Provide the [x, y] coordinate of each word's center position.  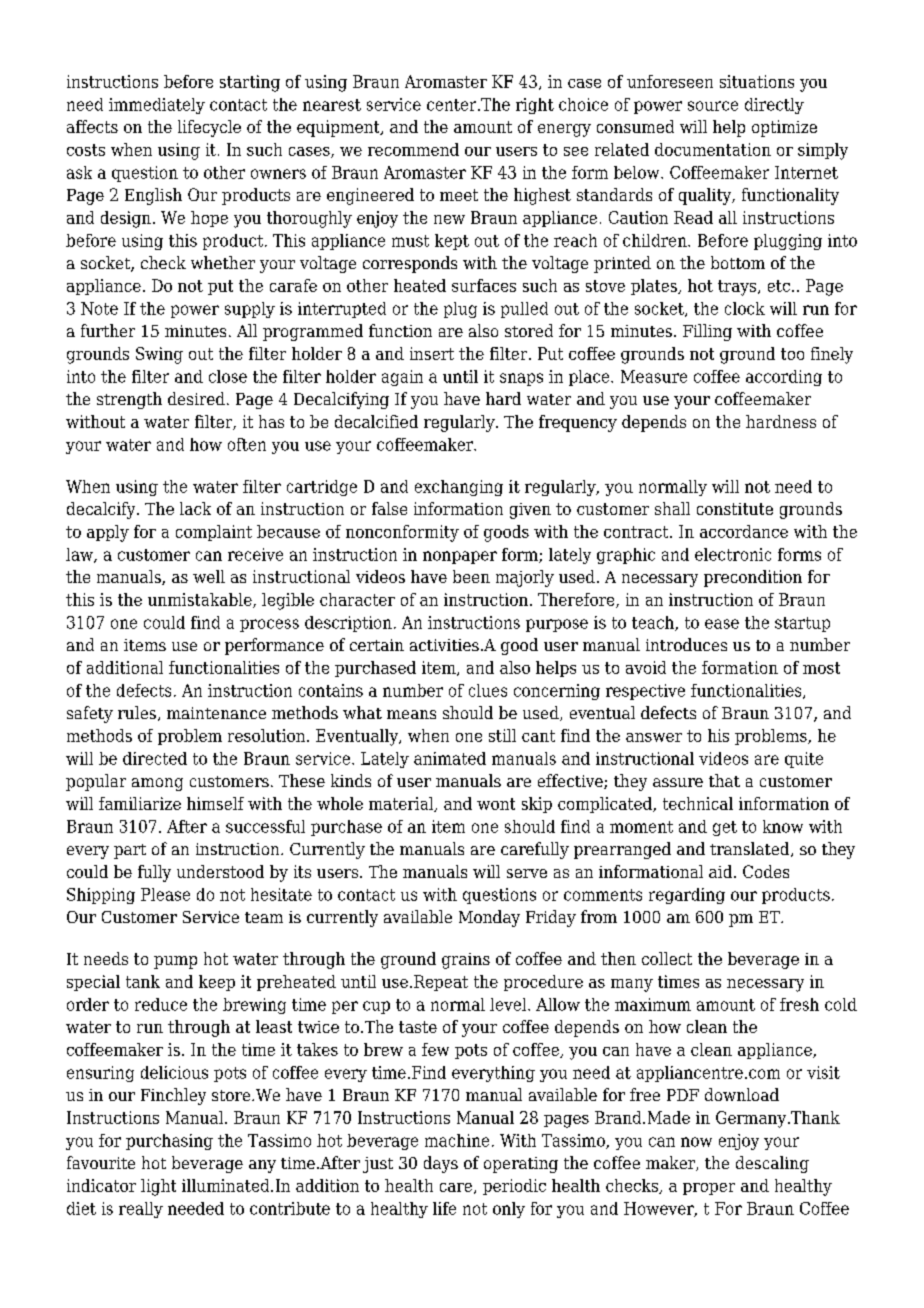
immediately [157, 106]
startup [802, 624]
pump [175, 962]
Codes [766, 871]
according [784, 378]
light [158, 1187]
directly [774, 106]
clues [488, 690]
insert [432, 353]
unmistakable [201, 600]
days [441, 1164]
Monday [489, 918]
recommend [413, 149]
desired [196, 398]
